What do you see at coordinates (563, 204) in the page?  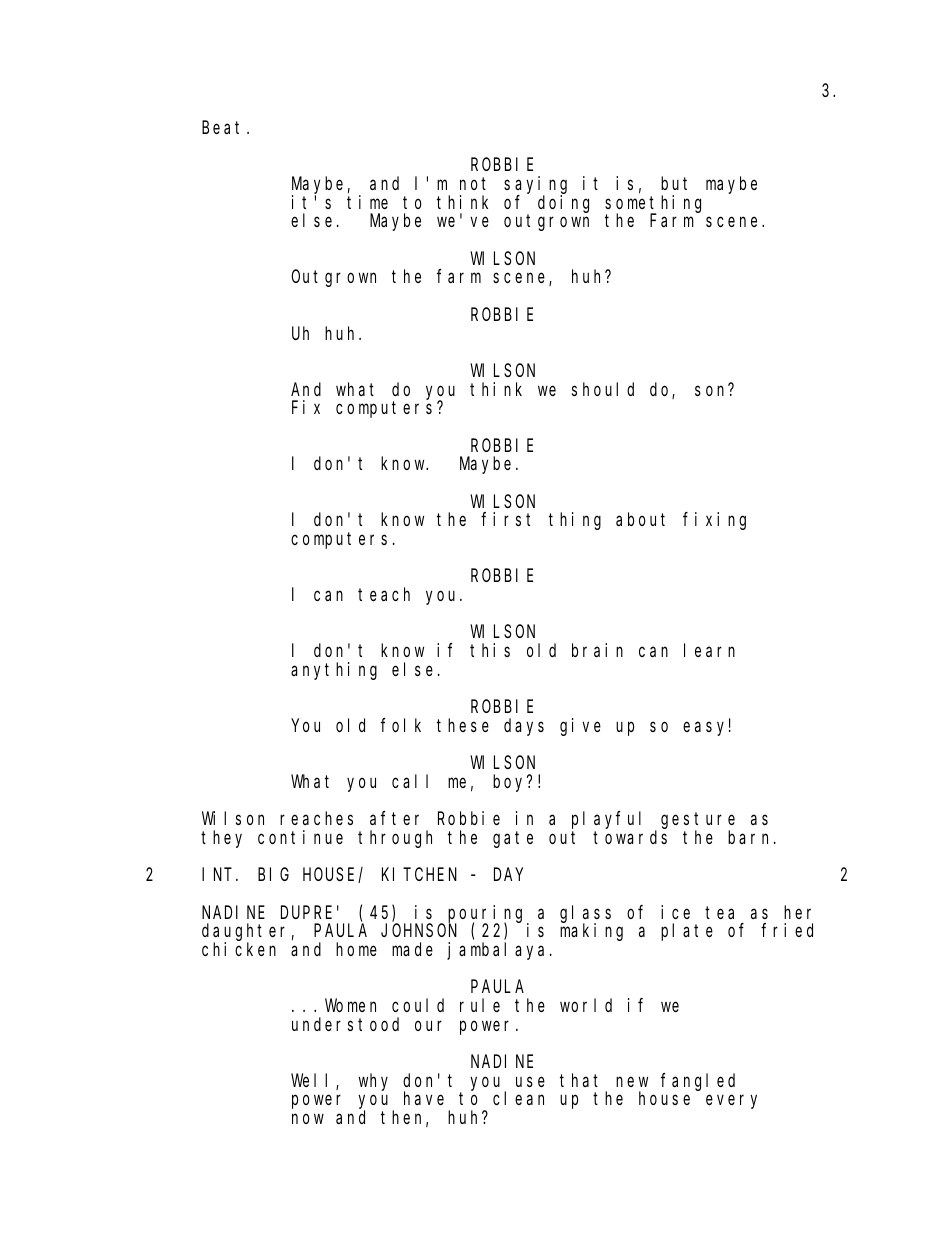 I see `doing` at bounding box center [563, 204].
